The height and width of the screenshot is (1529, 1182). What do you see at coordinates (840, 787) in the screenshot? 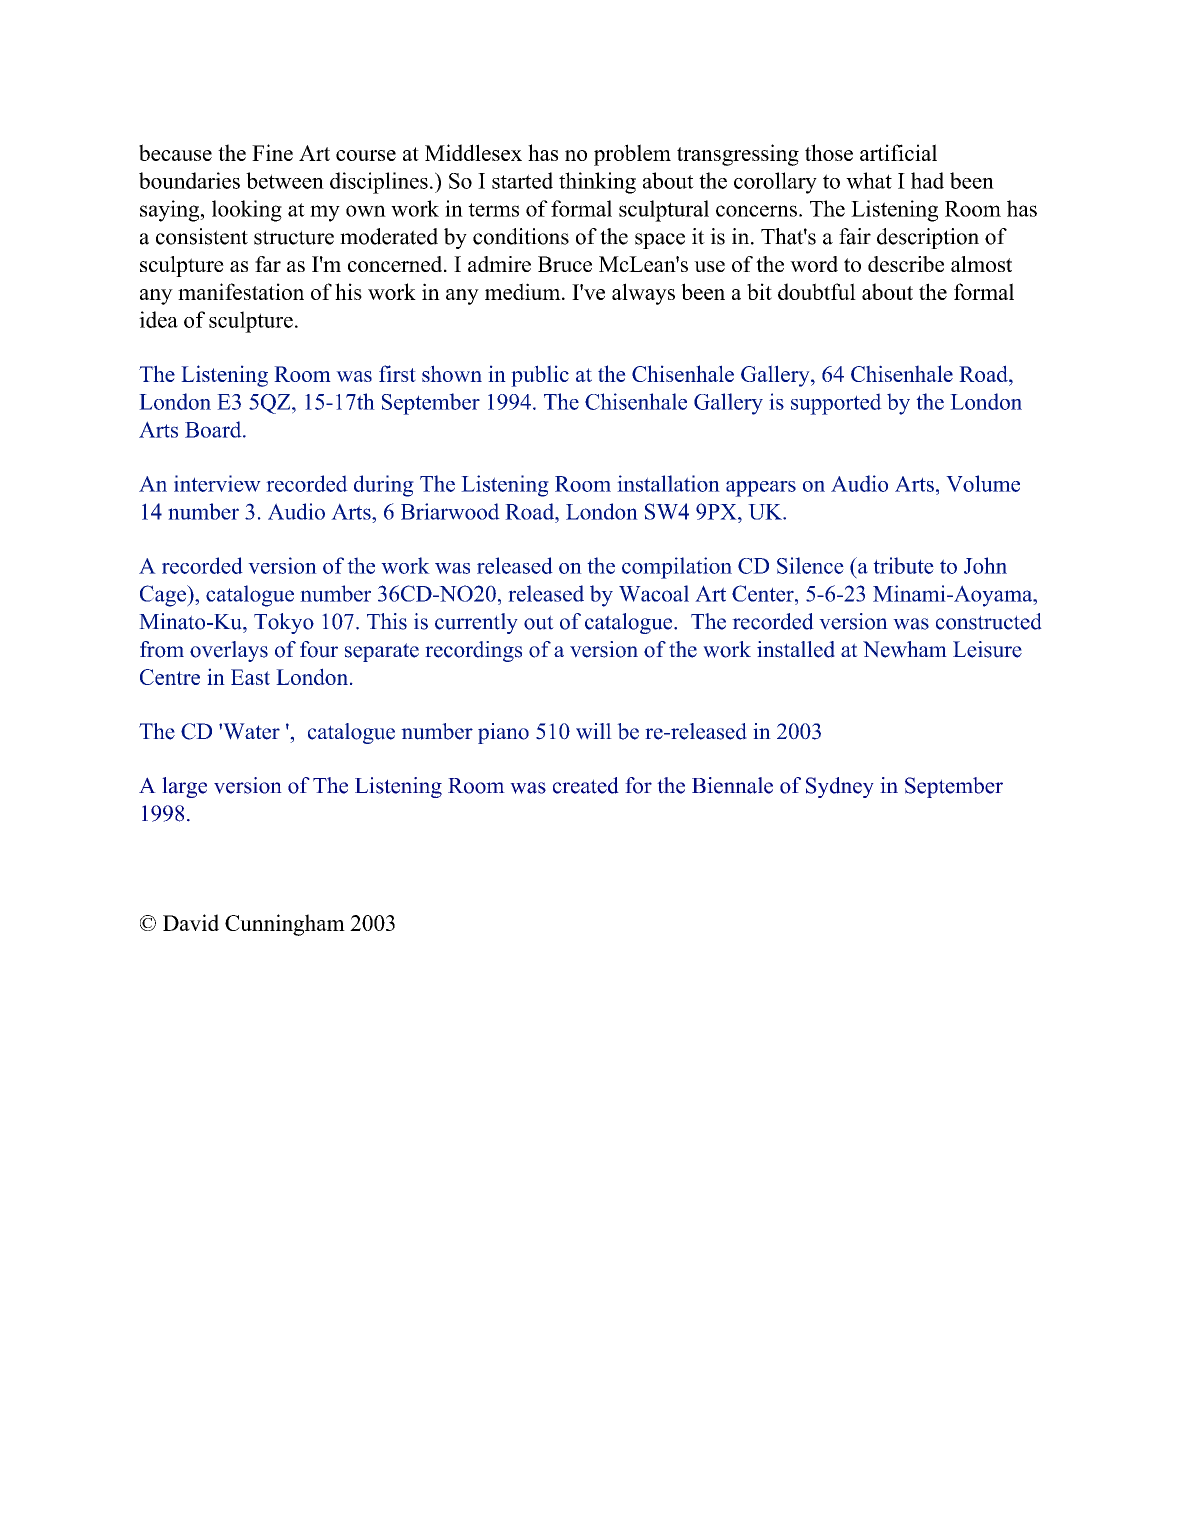
I see `Sydney` at bounding box center [840, 787].
